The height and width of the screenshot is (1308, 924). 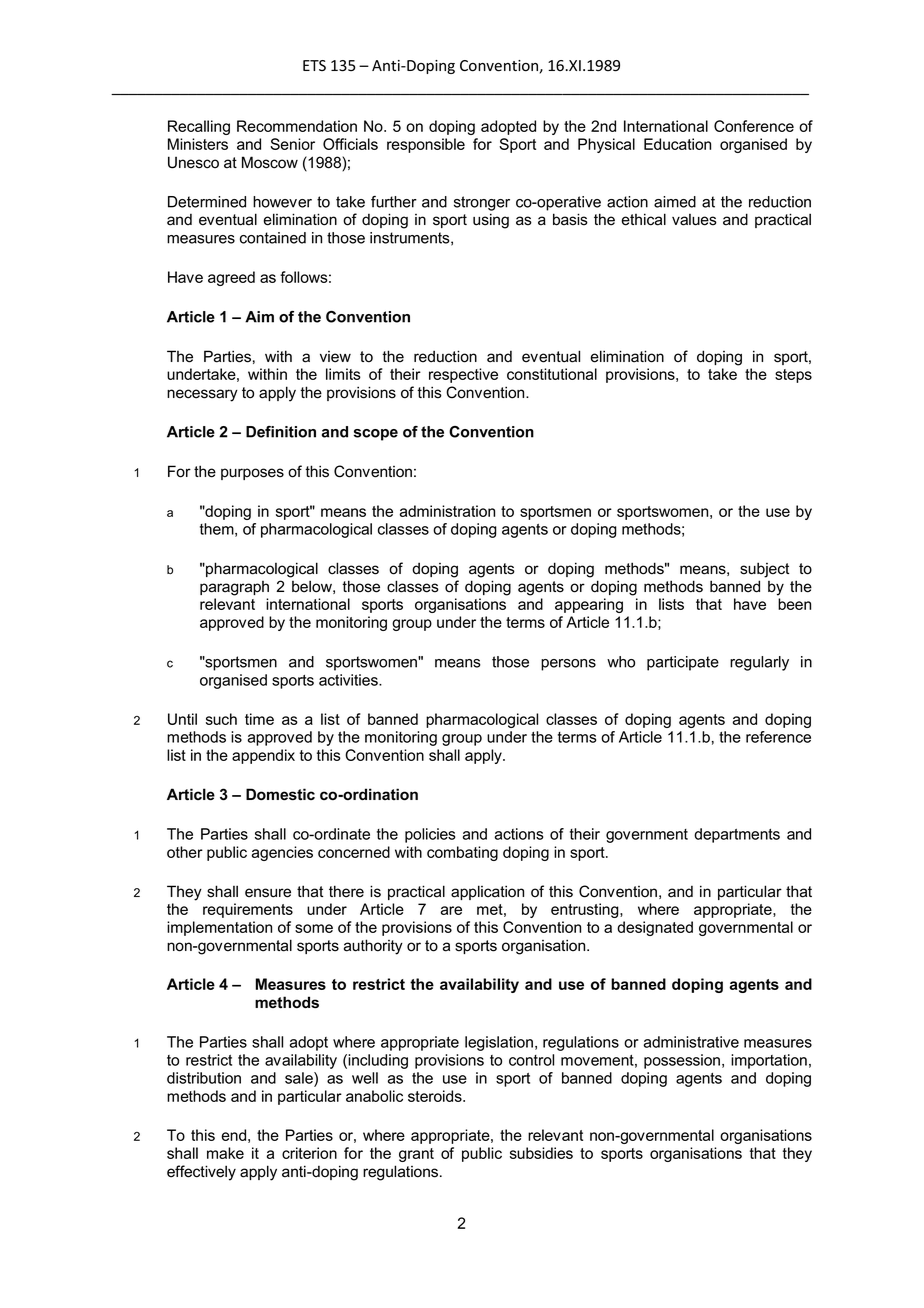 What do you see at coordinates (426, 145) in the screenshot?
I see `responsible` at bounding box center [426, 145].
